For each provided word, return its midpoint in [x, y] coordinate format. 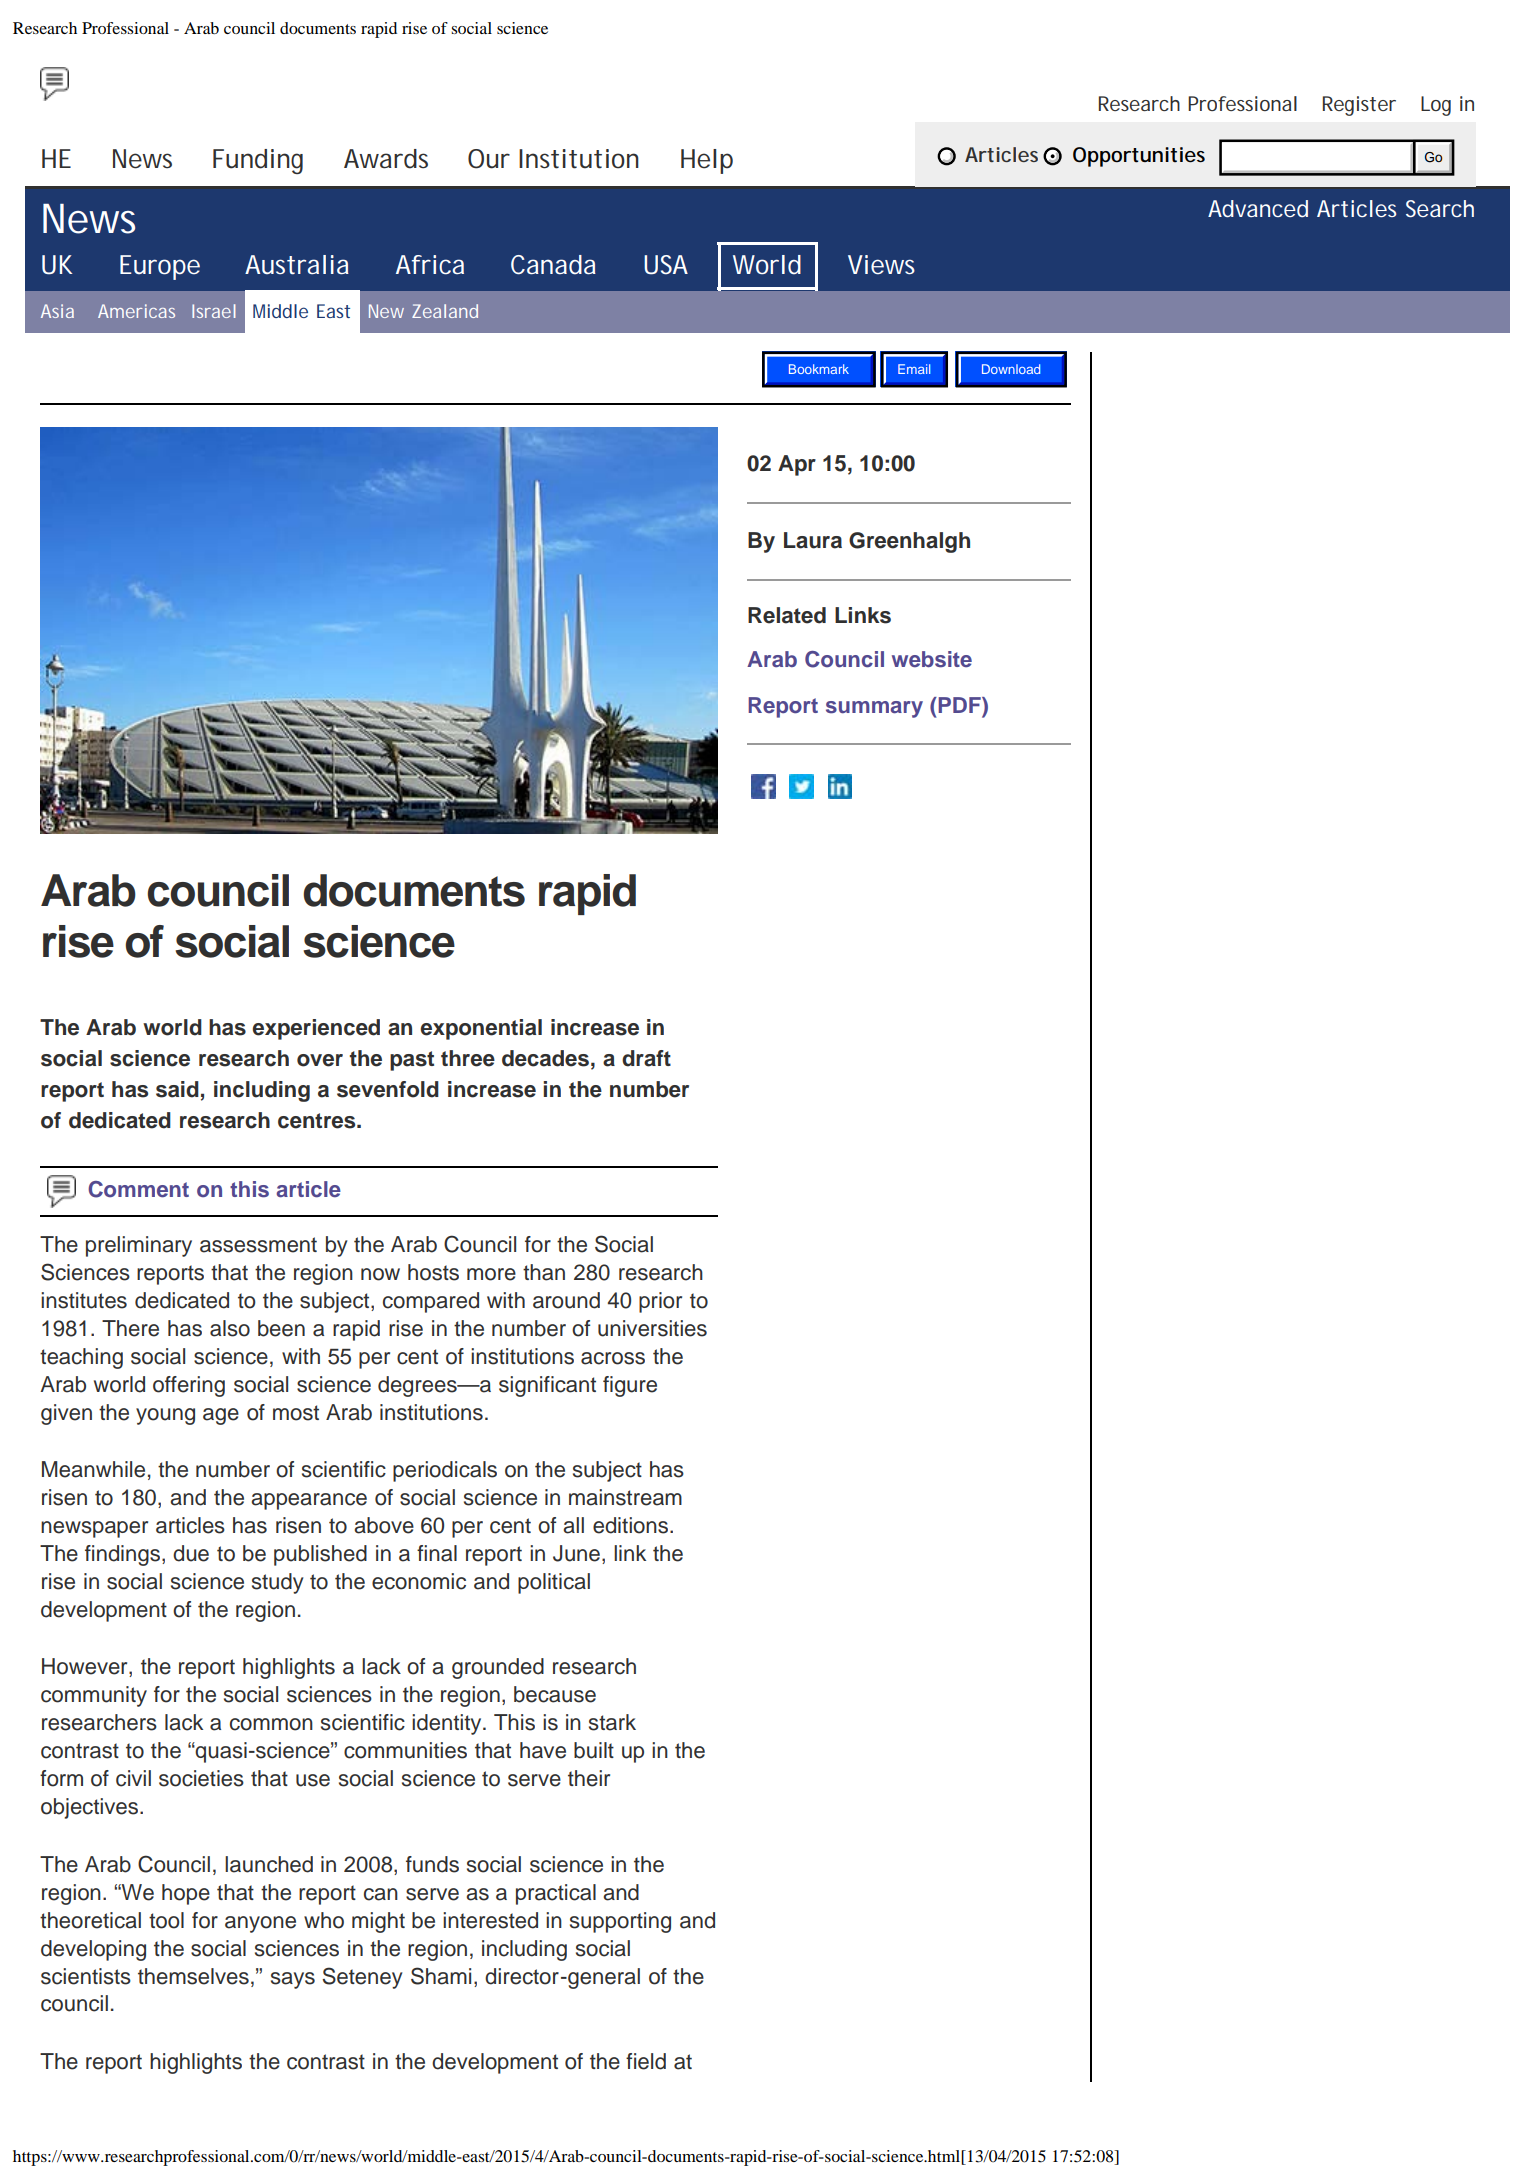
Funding [258, 161]
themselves [193, 1976]
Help [707, 161]
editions [632, 1525]
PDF [959, 705]
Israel [214, 311]
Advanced [1258, 208]
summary [874, 709]
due [191, 1553]
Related [787, 615]
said [177, 1089]
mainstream [625, 1497]
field [646, 2061]
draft [646, 1058]
